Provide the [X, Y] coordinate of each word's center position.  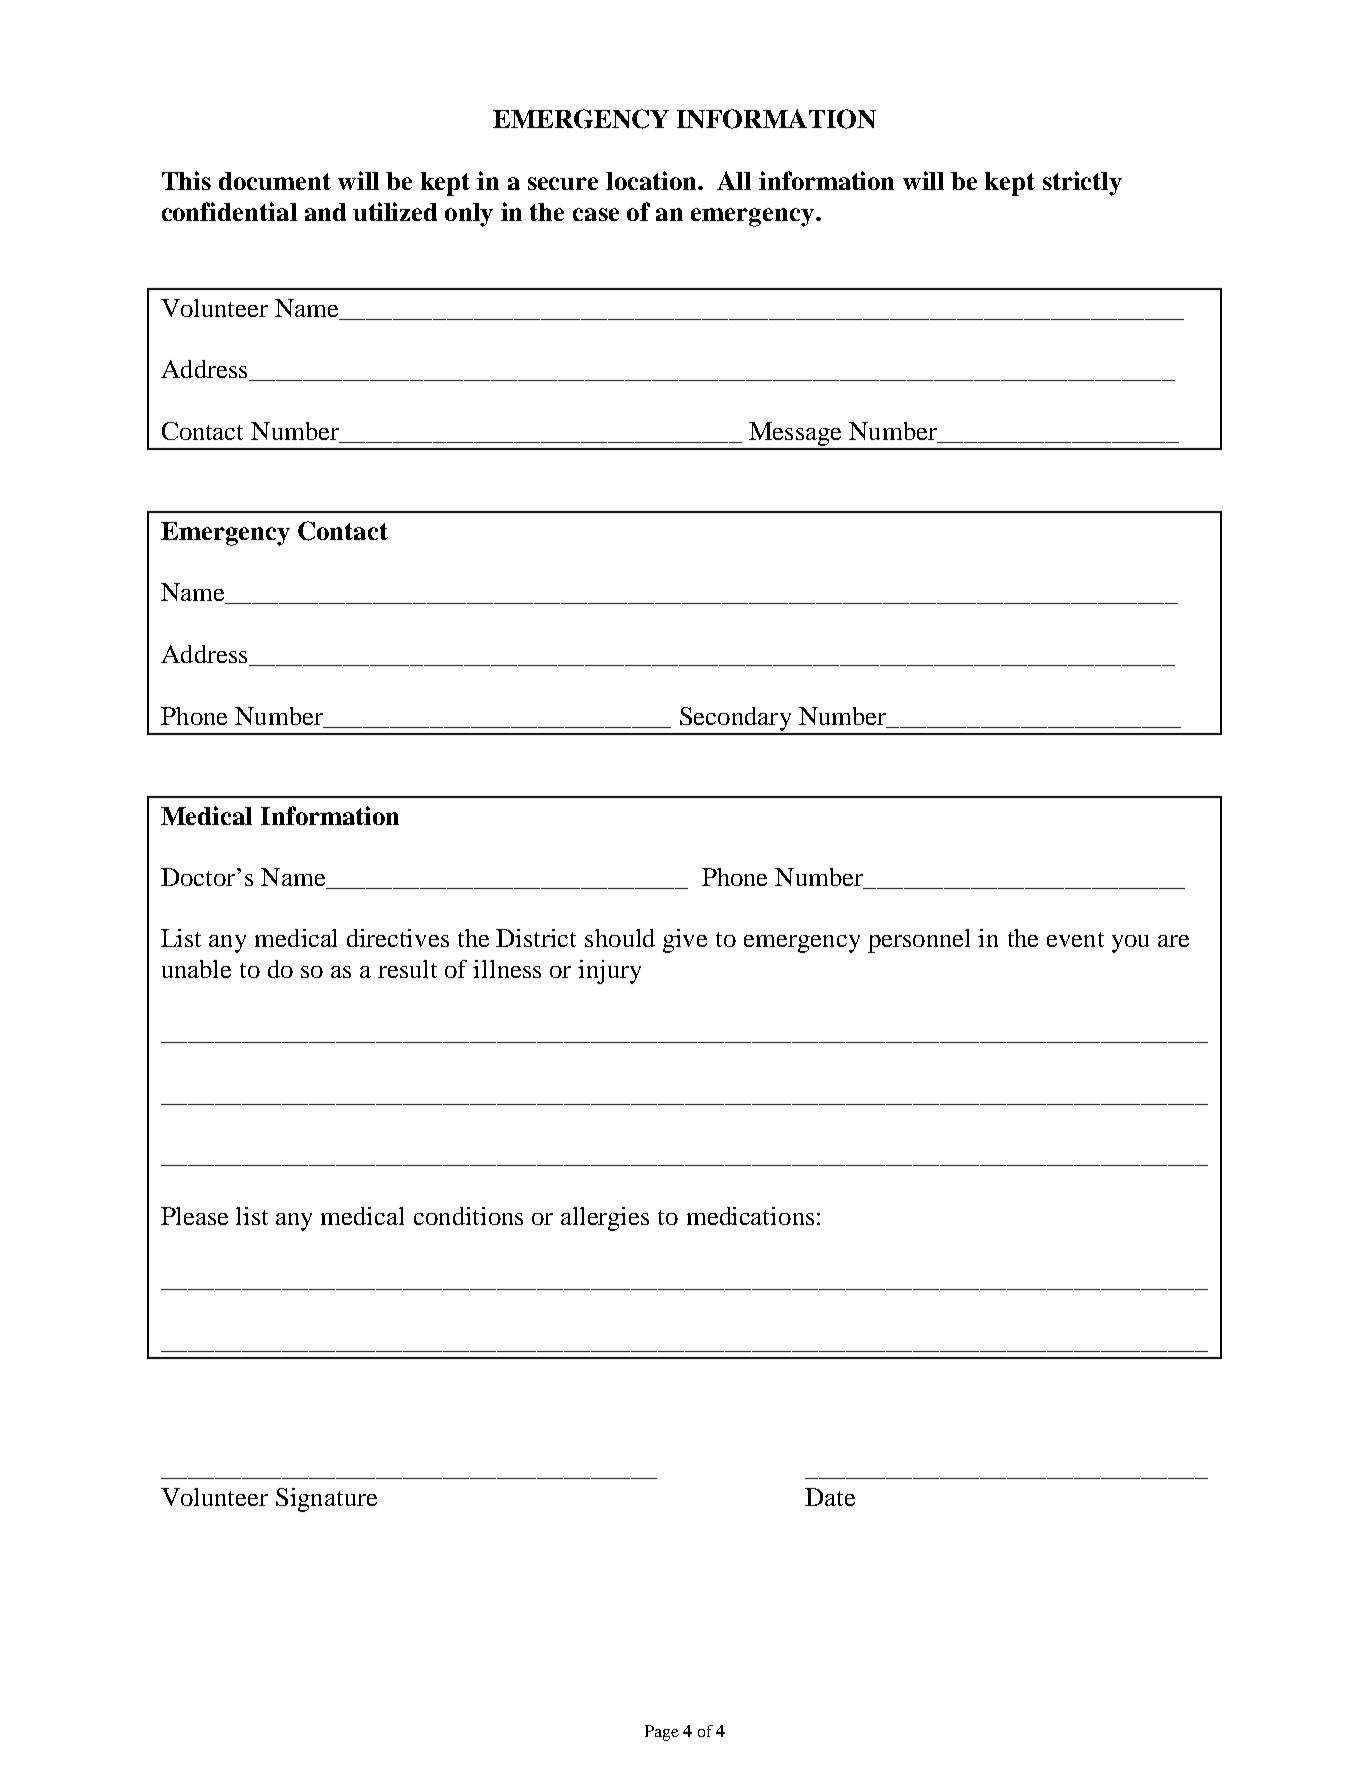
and [325, 212]
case [596, 214]
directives [398, 938]
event [1075, 939]
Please [194, 1216]
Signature [326, 1500]
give [685, 941]
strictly [1082, 183]
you [1130, 944]
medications [750, 1216]
